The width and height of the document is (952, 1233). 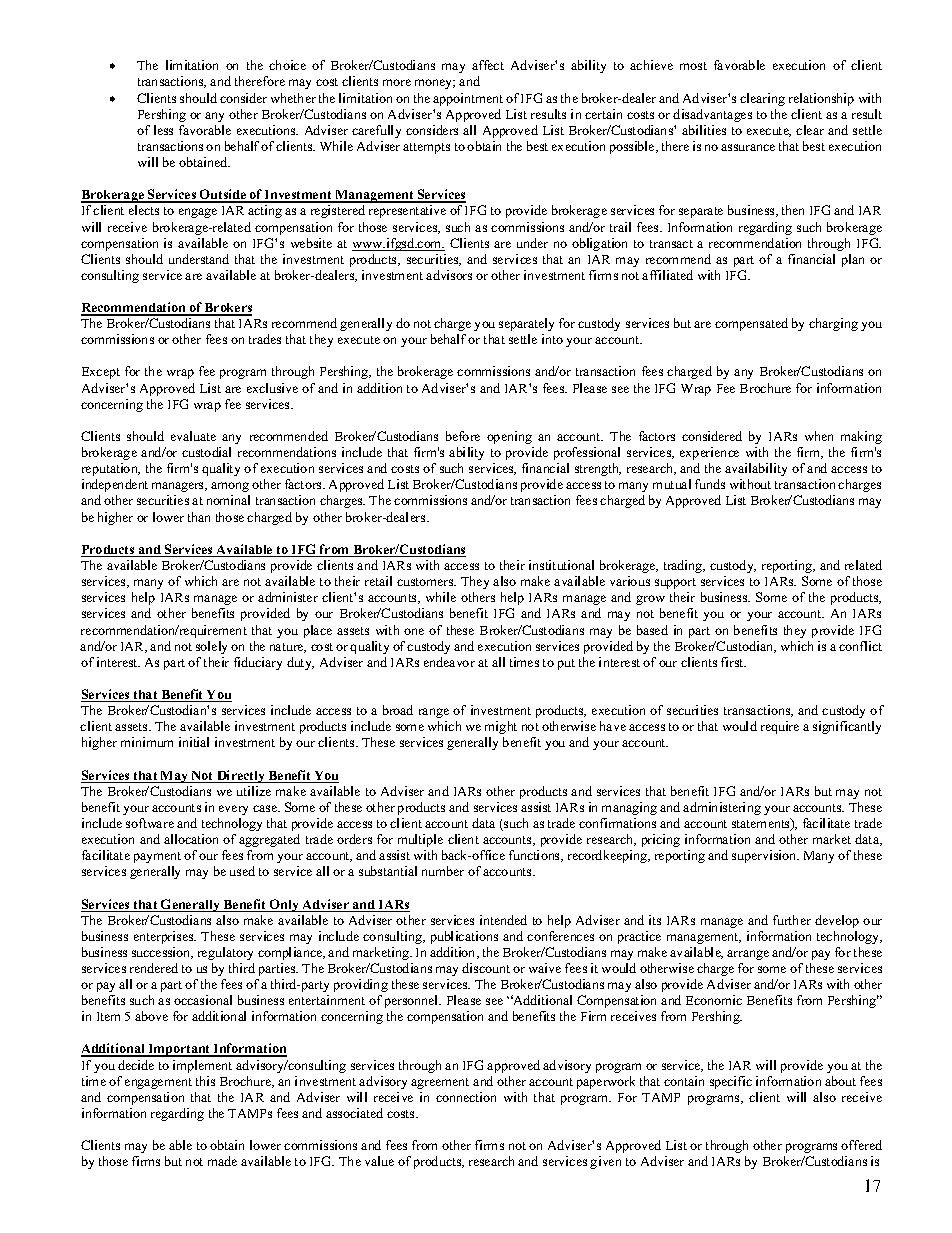 What do you see at coordinates (751, 324) in the document?
I see `compensated` at bounding box center [751, 324].
